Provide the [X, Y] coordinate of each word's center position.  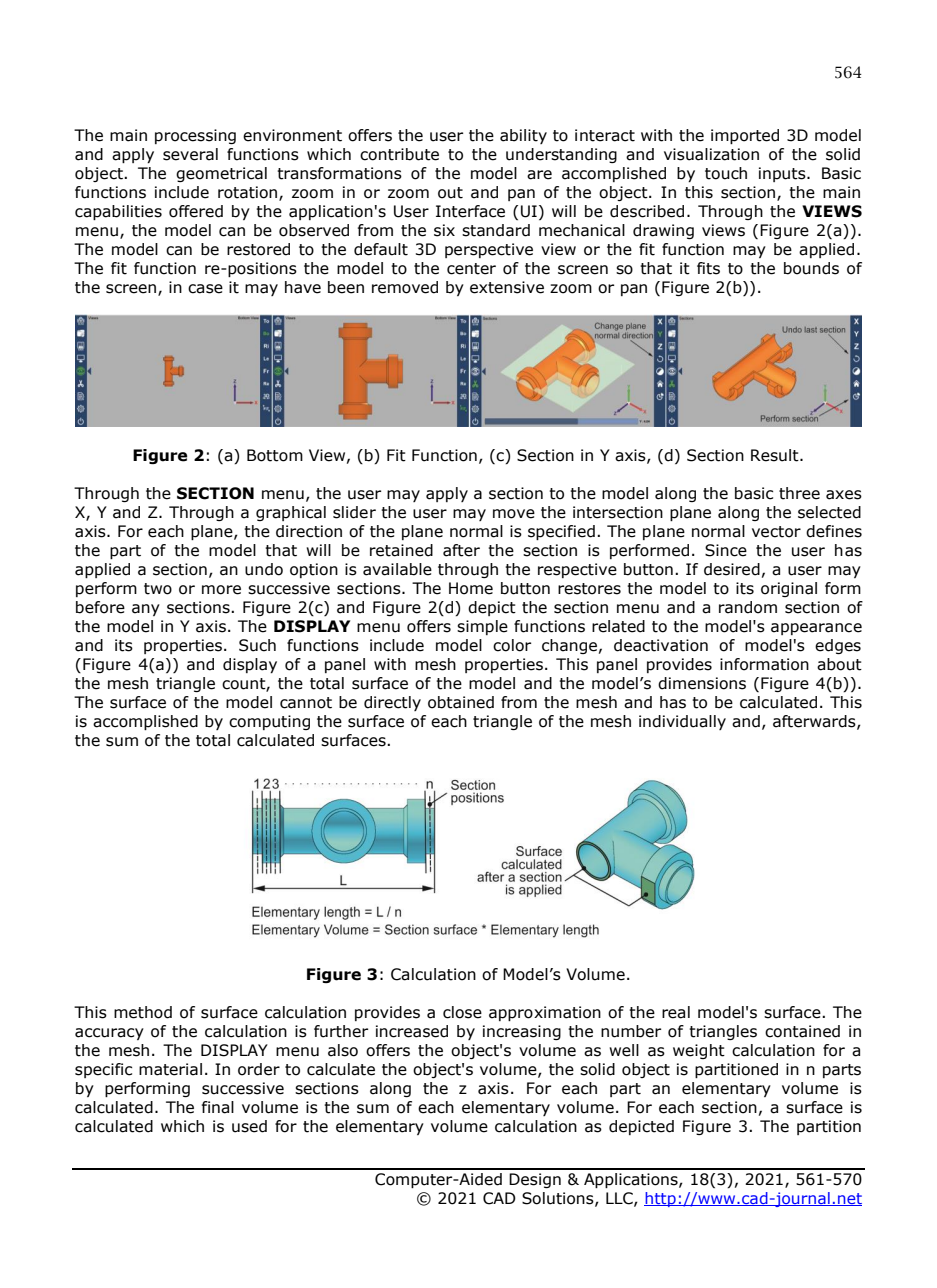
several [190, 154]
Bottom [275, 455]
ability [523, 136]
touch [726, 173]
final [218, 1107]
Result [776, 455]
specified [561, 532]
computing [269, 722]
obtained [461, 702]
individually [682, 722]
